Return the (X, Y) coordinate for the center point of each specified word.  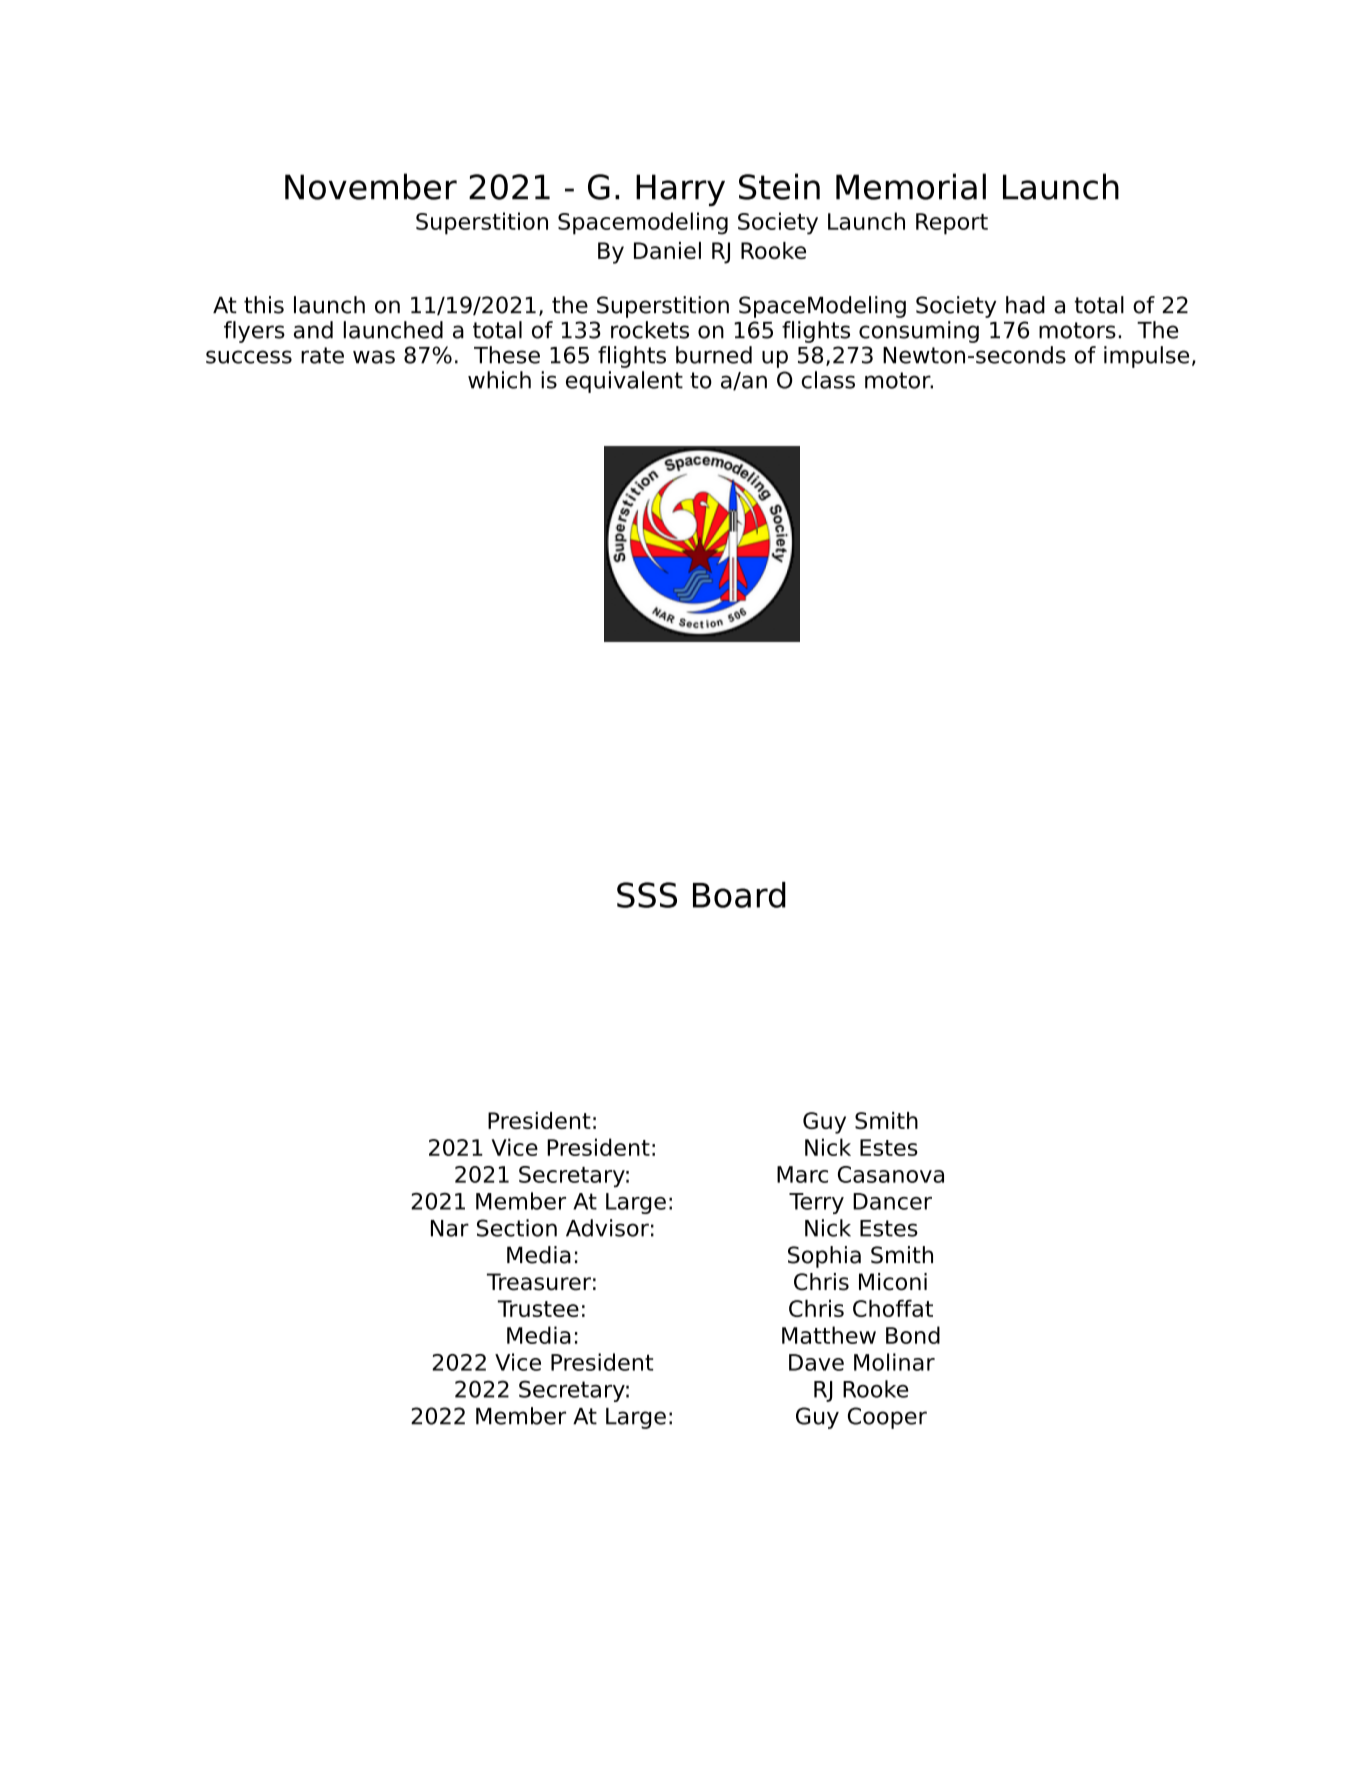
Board (739, 895)
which (499, 380)
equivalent (624, 382)
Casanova (891, 1174)
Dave (816, 1362)
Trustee (538, 1308)
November (371, 186)
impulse (1146, 357)
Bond (913, 1335)
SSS (647, 895)
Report (952, 224)
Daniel (667, 250)
